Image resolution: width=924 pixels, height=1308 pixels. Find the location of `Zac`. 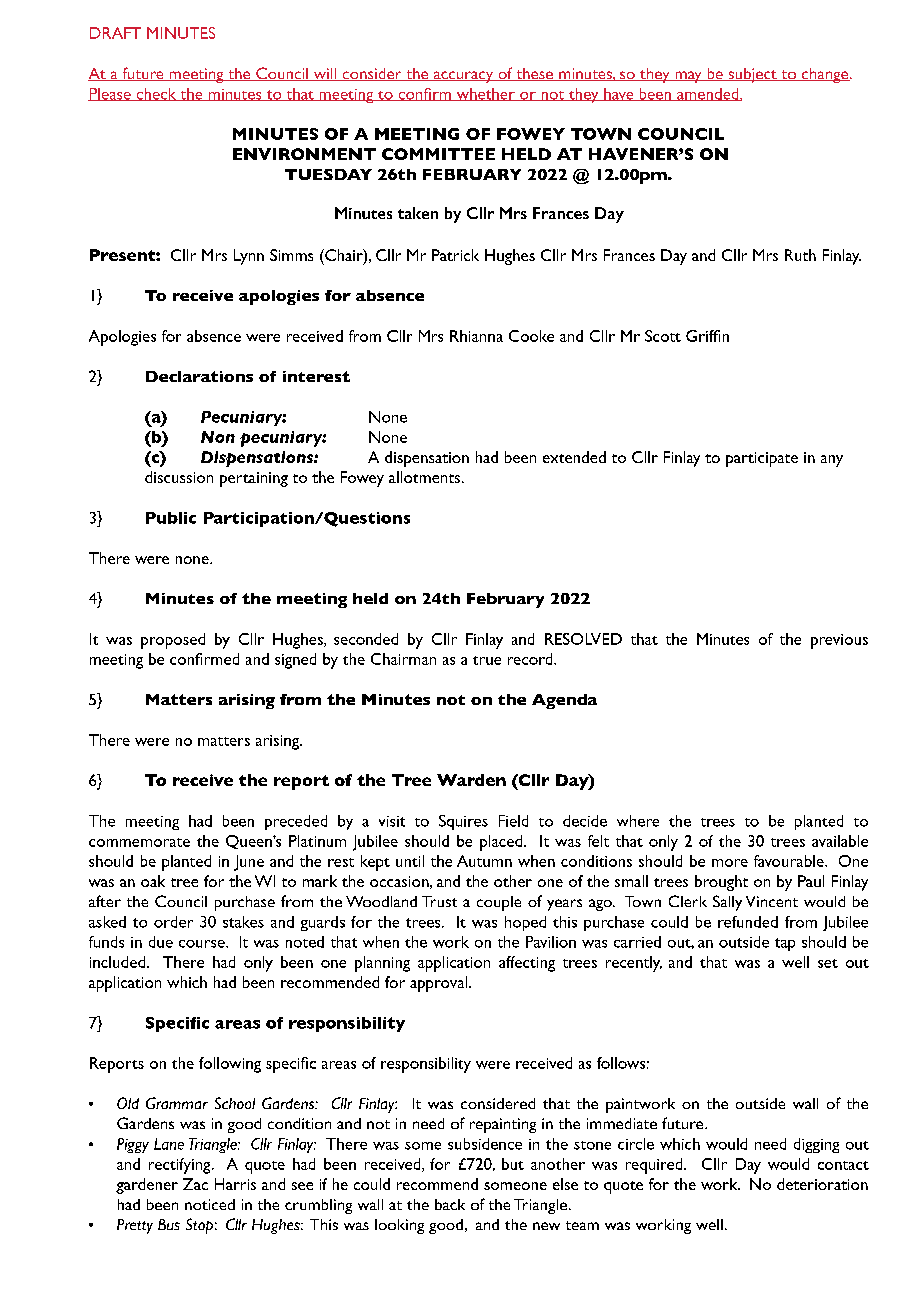

Zac is located at coordinates (195, 1184).
